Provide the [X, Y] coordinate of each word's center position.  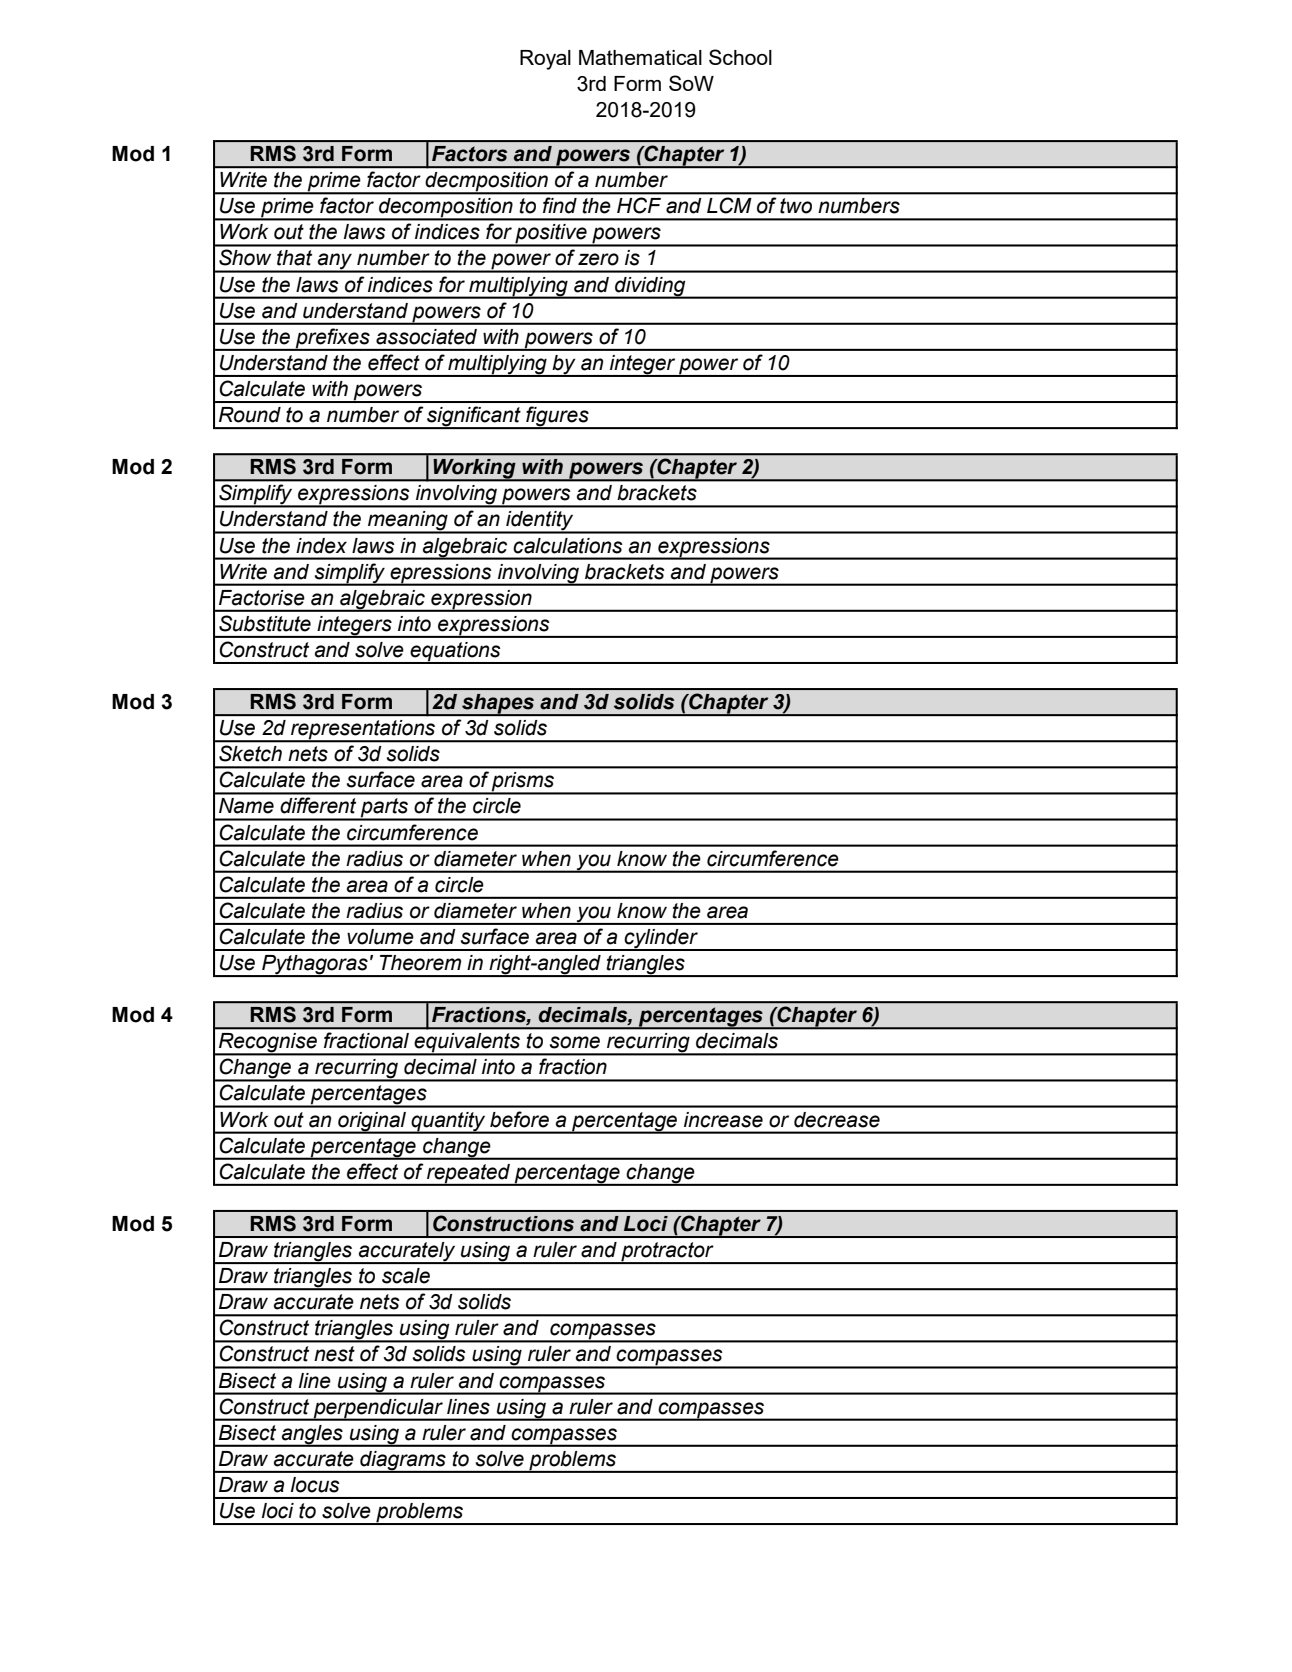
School [740, 57]
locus [315, 1485]
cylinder [661, 940]
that [294, 258]
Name [246, 806]
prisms [523, 783]
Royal [545, 60]
